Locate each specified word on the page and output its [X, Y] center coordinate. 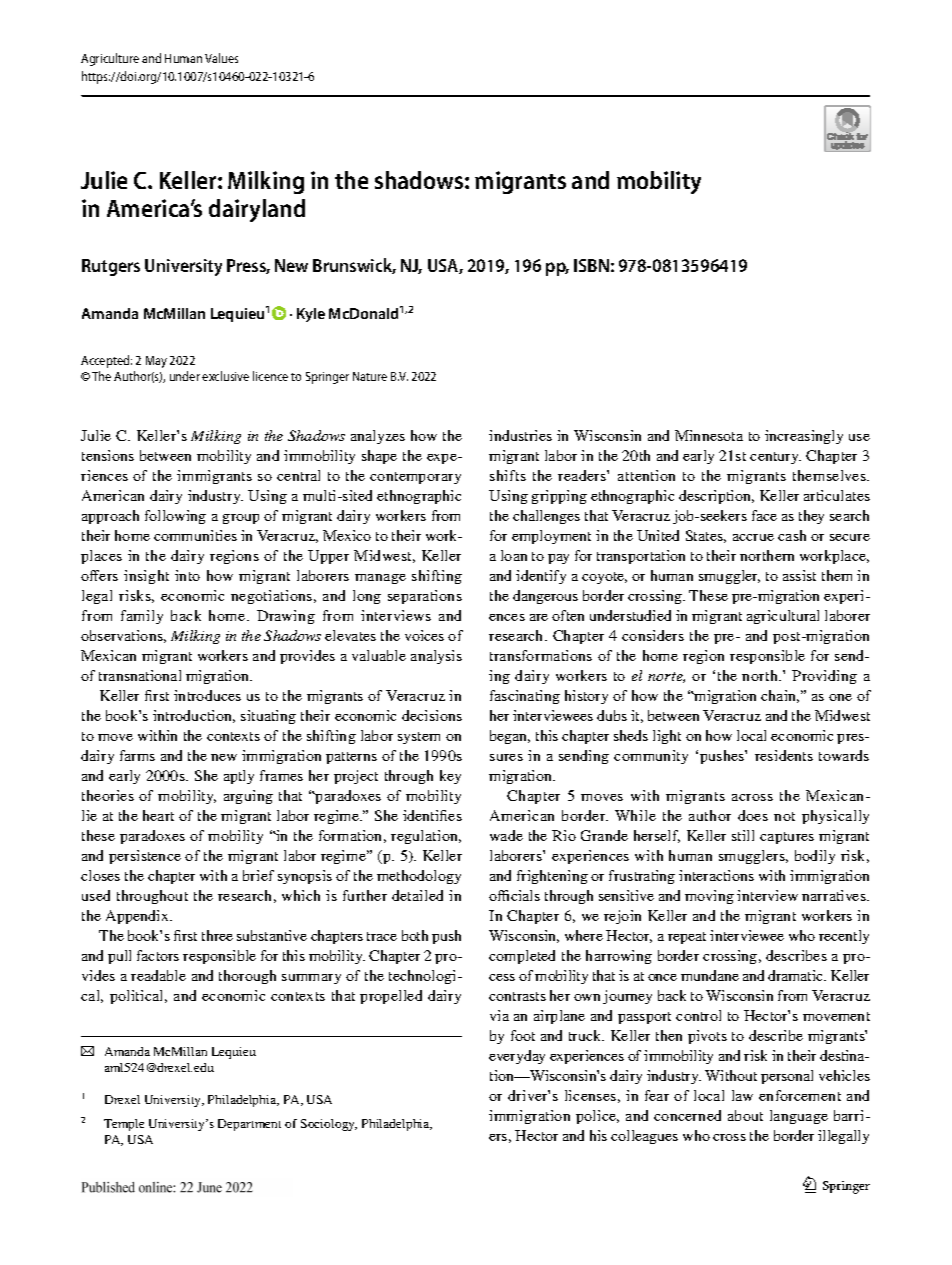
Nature [370, 376]
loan [514, 555]
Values [221, 58]
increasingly [804, 437]
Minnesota [709, 435]
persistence [145, 857]
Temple [124, 1125]
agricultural [783, 617]
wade [506, 835]
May [156, 362]
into [187, 575]
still [743, 835]
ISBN [591, 265]
